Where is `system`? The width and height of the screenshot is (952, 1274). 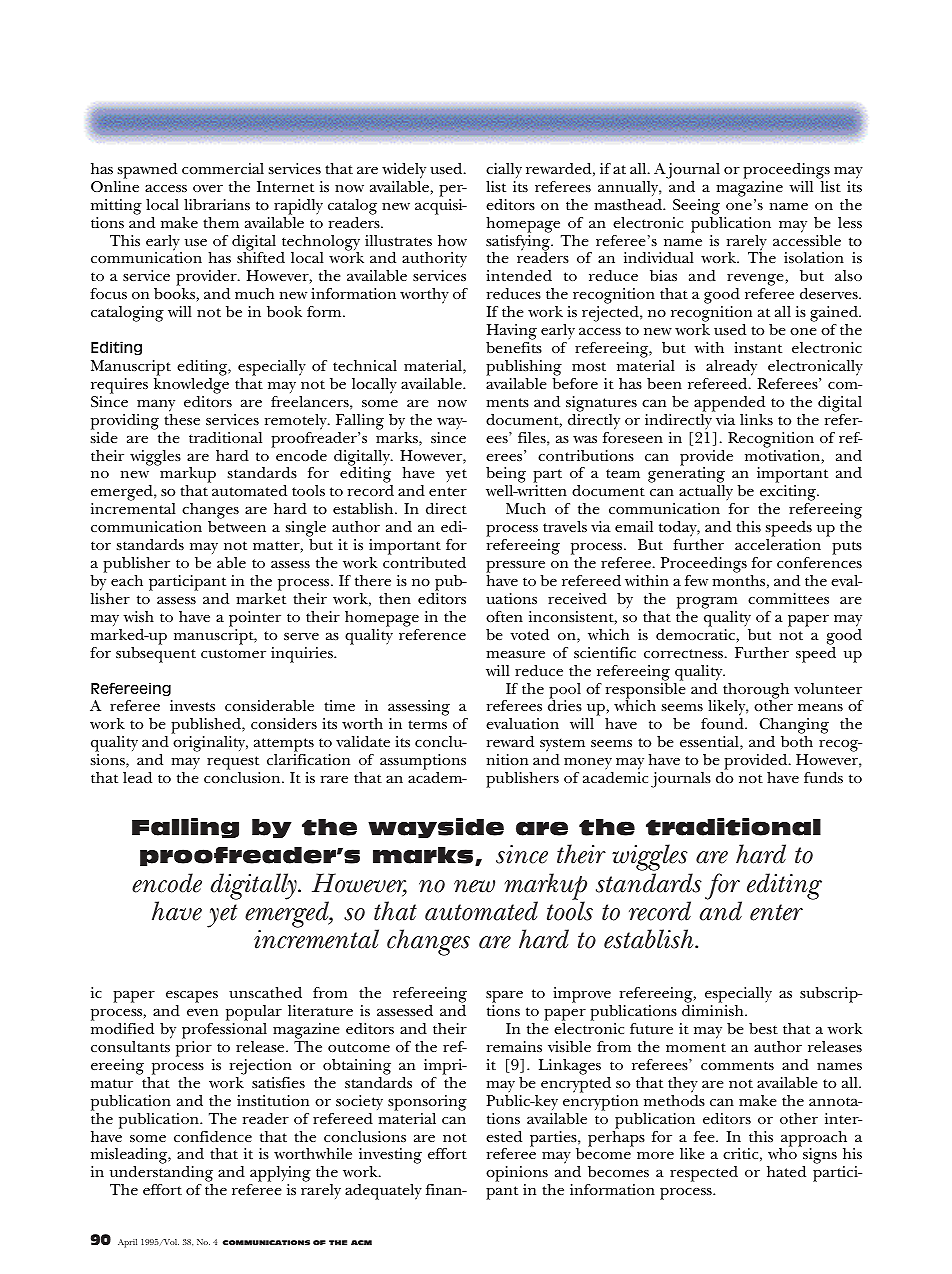
system is located at coordinates (562, 746).
